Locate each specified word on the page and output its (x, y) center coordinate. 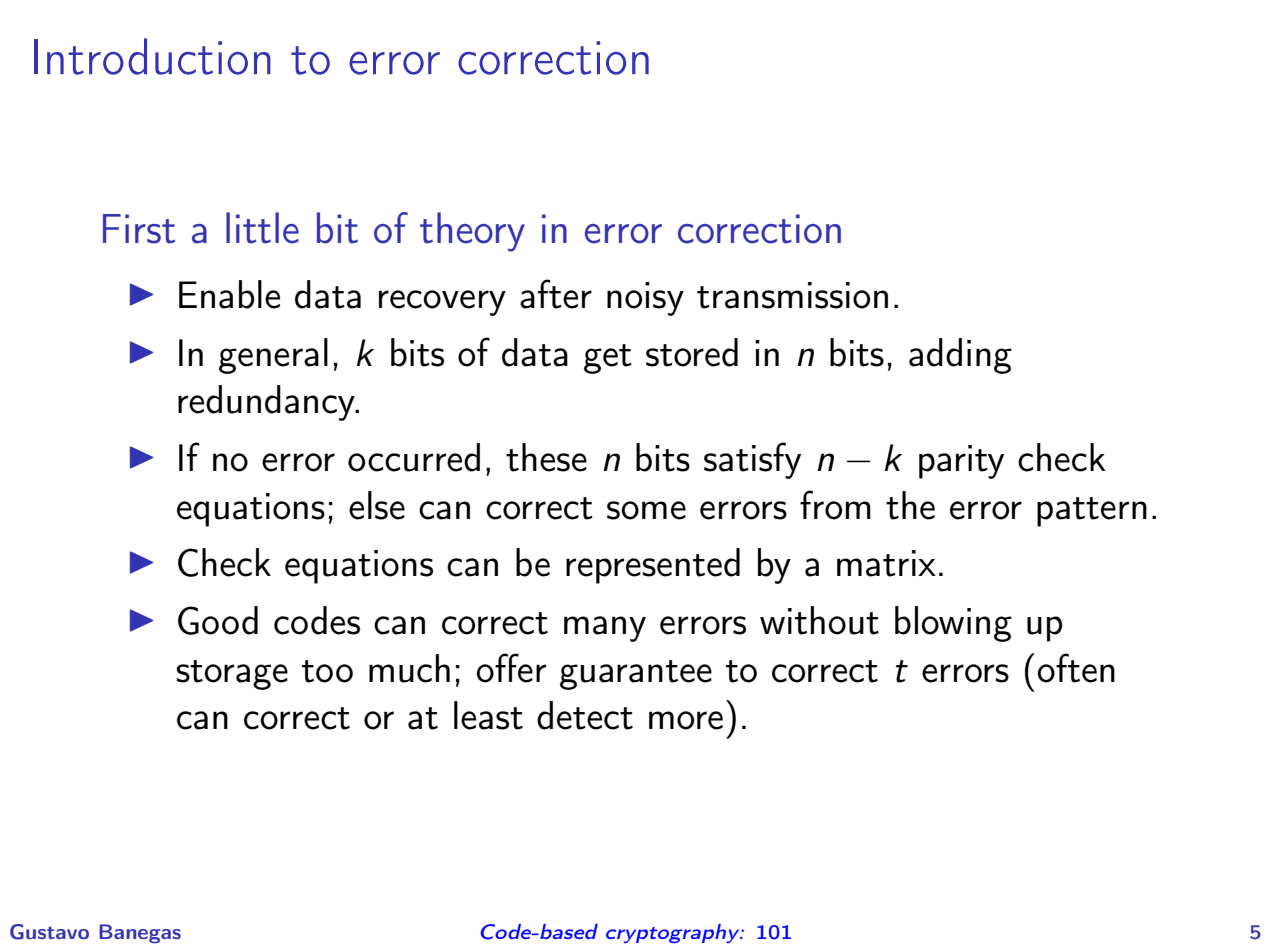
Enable (229, 294)
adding (960, 356)
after (556, 294)
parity (961, 462)
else (377, 505)
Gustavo (49, 932)
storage (232, 675)
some (646, 510)
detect (585, 715)
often (1076, 668)
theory (472, 232)
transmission (792, 295)
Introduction (152, 56)
